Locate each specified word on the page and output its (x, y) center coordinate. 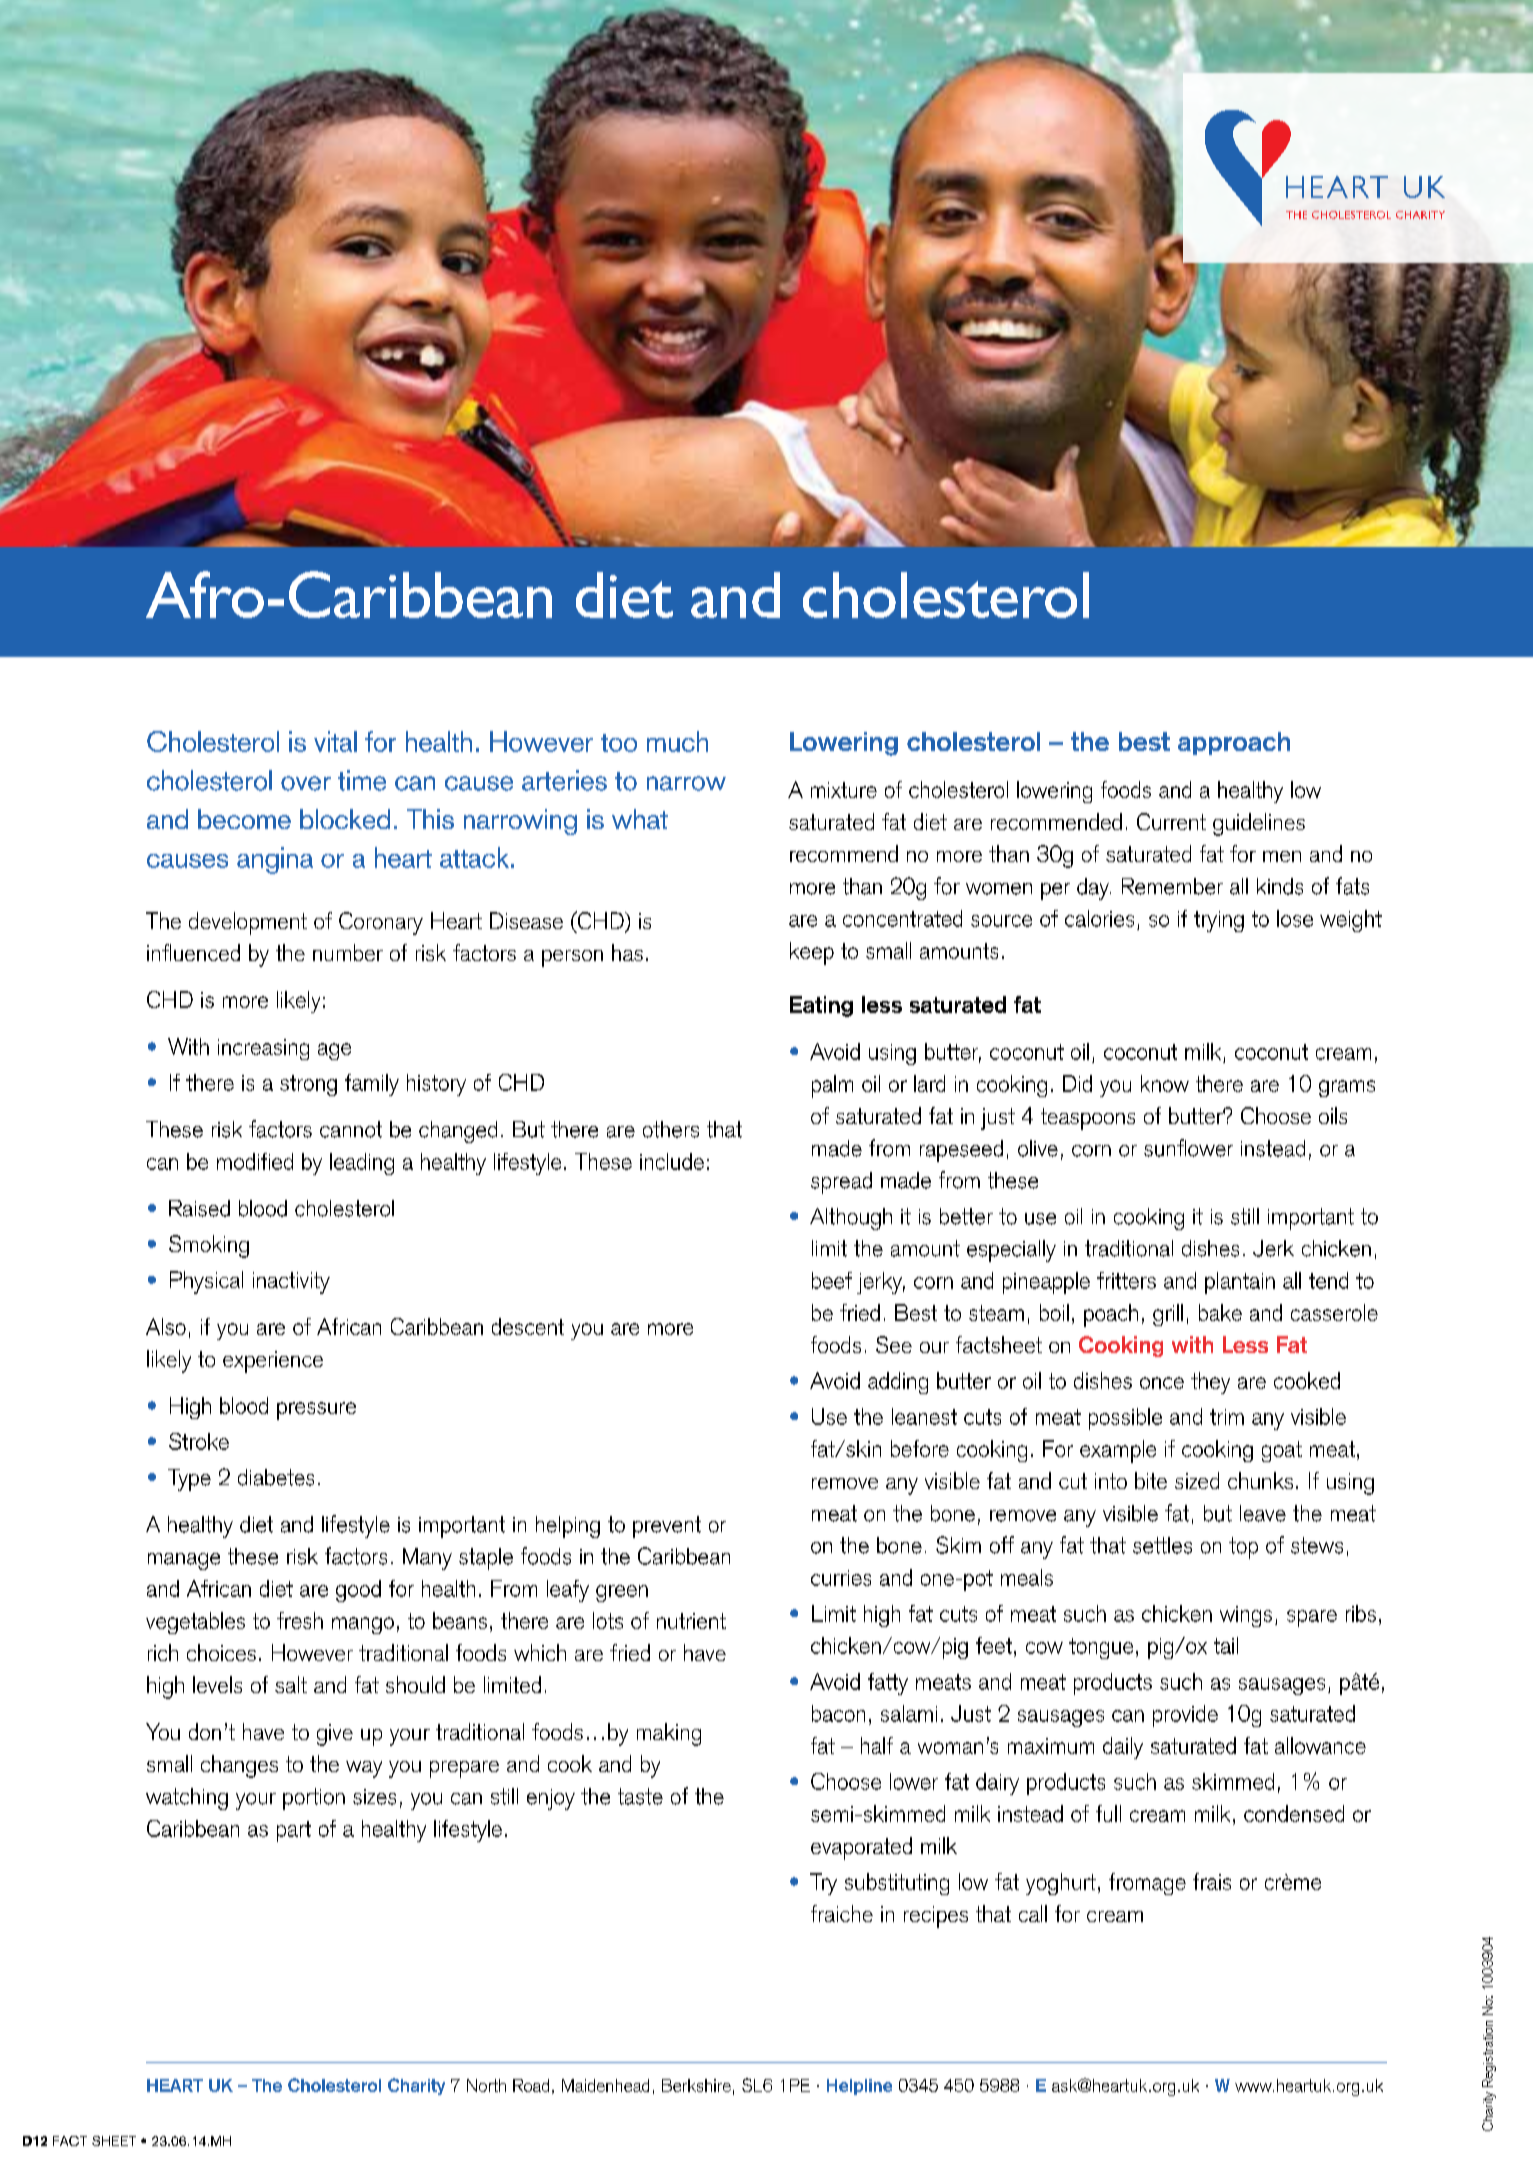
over (306, 783)
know (1165, 1083)
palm (832, 1086)
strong (308, 1085)
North (486, 2085)
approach (1234, 743)
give (335, 1735)
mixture (844, 790)
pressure (316, 1411)
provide (1185, 1716)
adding (898, 1383)
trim (1227, 1417)
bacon (838, 1713)
